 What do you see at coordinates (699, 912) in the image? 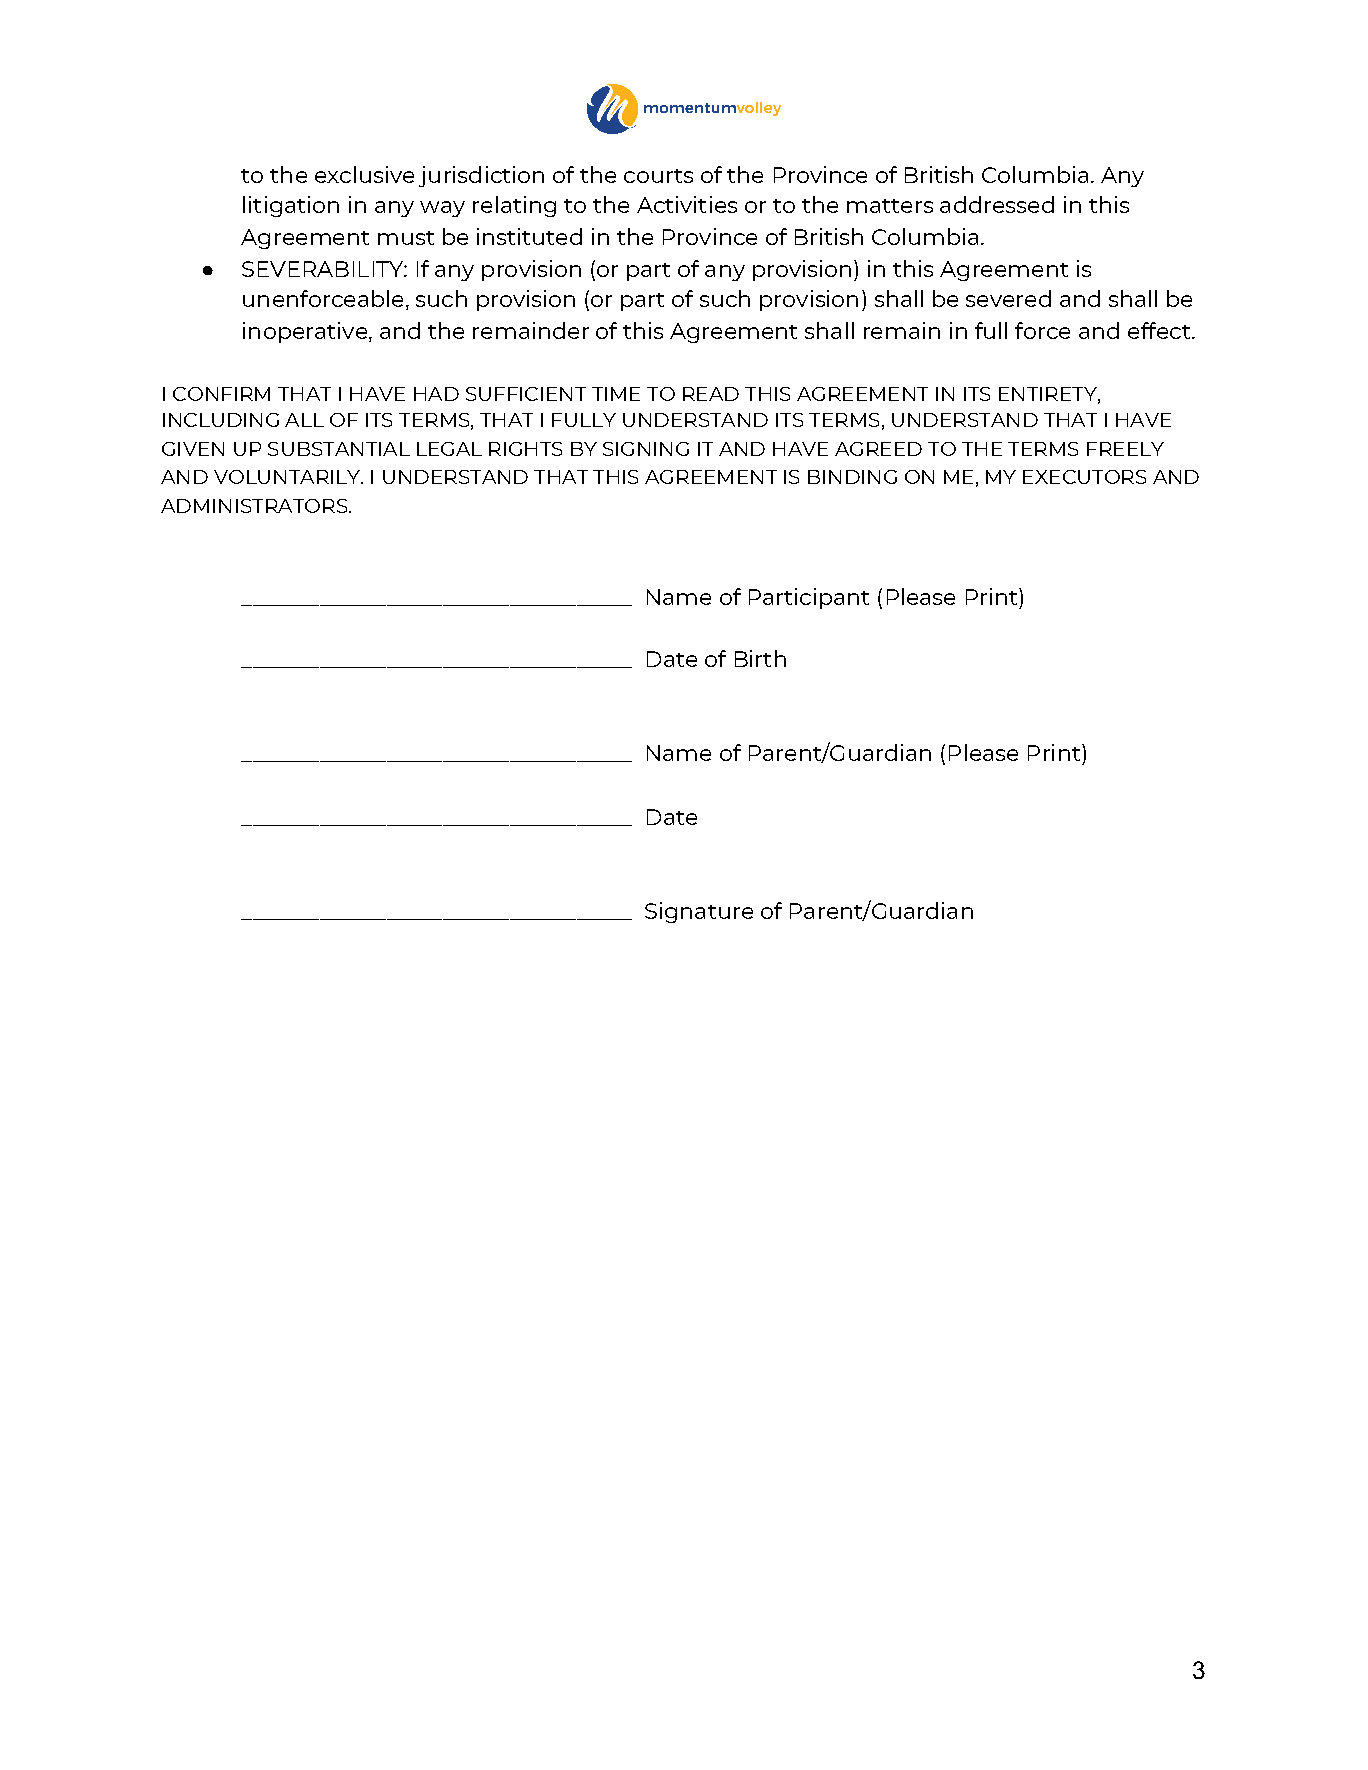
I see `Signature` at bounding box center [699, 912].
